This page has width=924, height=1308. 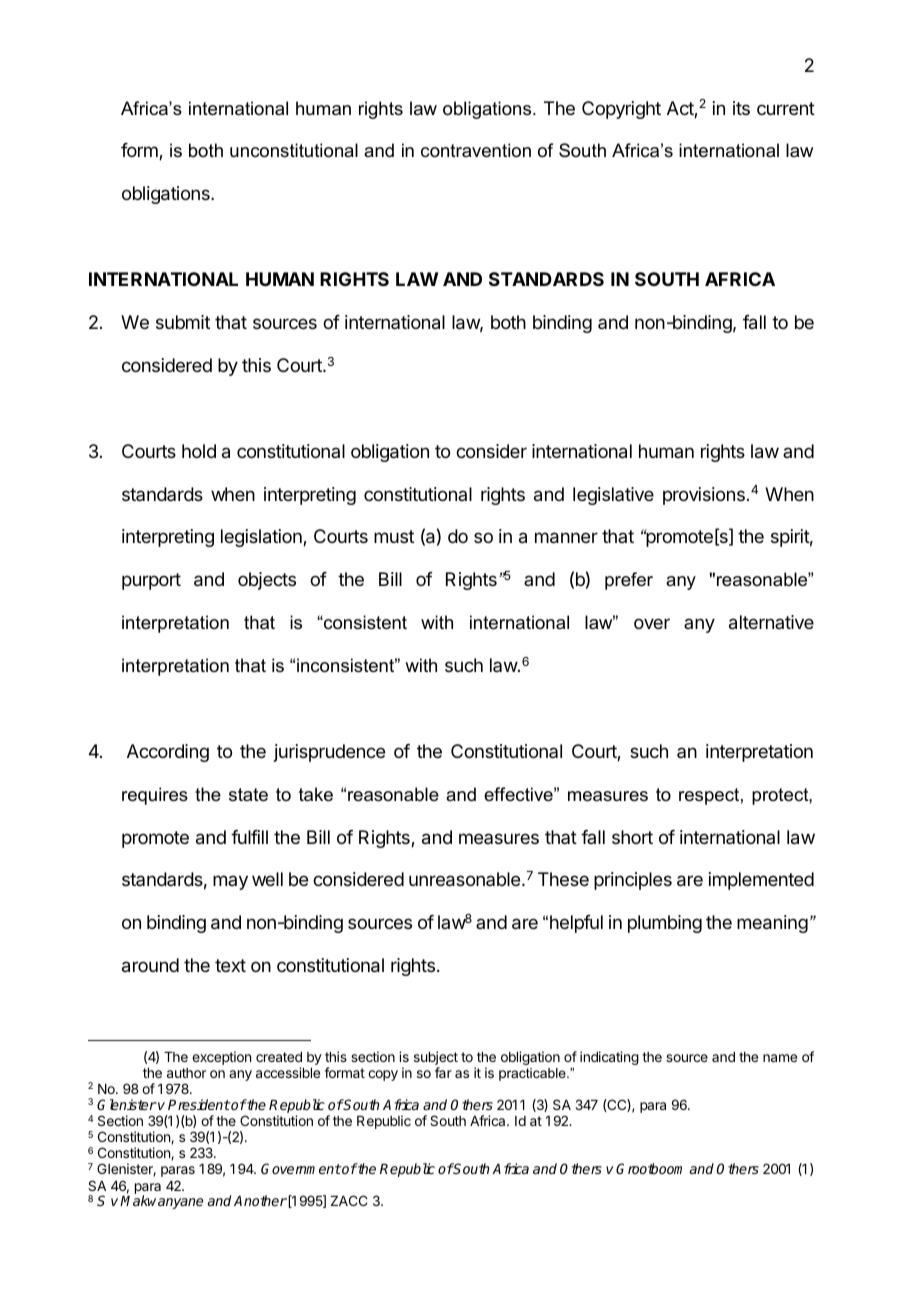 What do you see at coordinates (443, 1072) in the page?
I see `far` at bounding box center [443, 1072].
